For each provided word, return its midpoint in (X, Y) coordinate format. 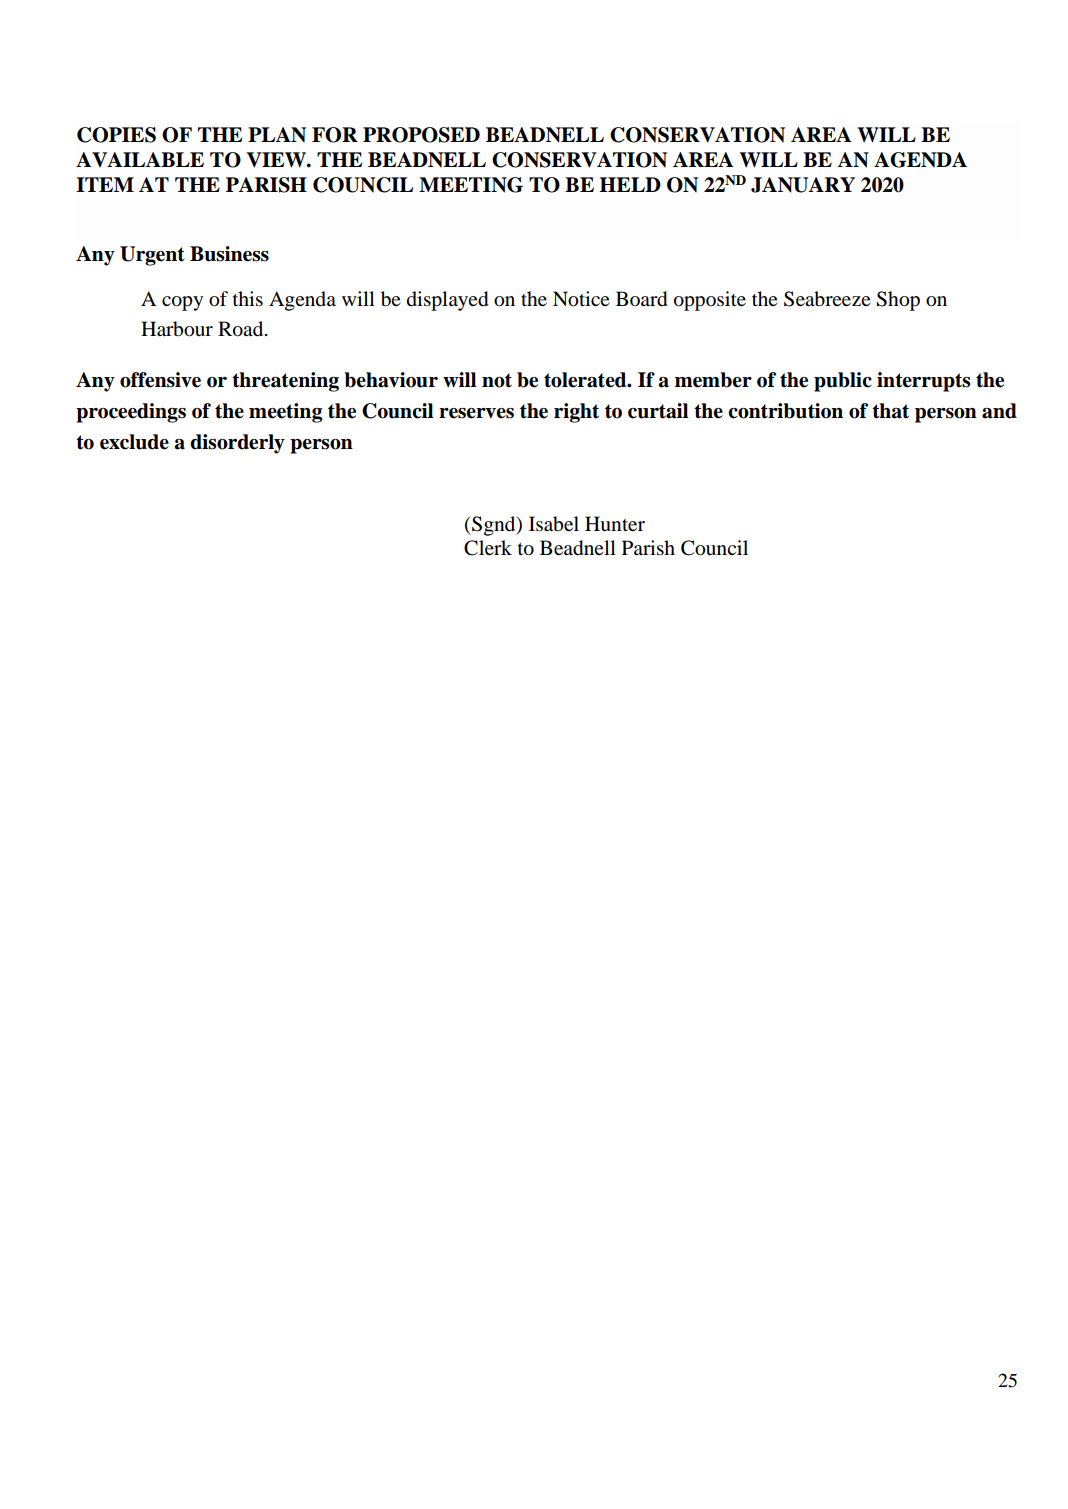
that (890, 411)
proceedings (131, 413)
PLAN (277, 134)
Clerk (488, 548)
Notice (581, 299)
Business (229, 254)
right (576, 413)
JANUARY (803, 185)
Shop (898, 301)
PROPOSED (421, 135)
